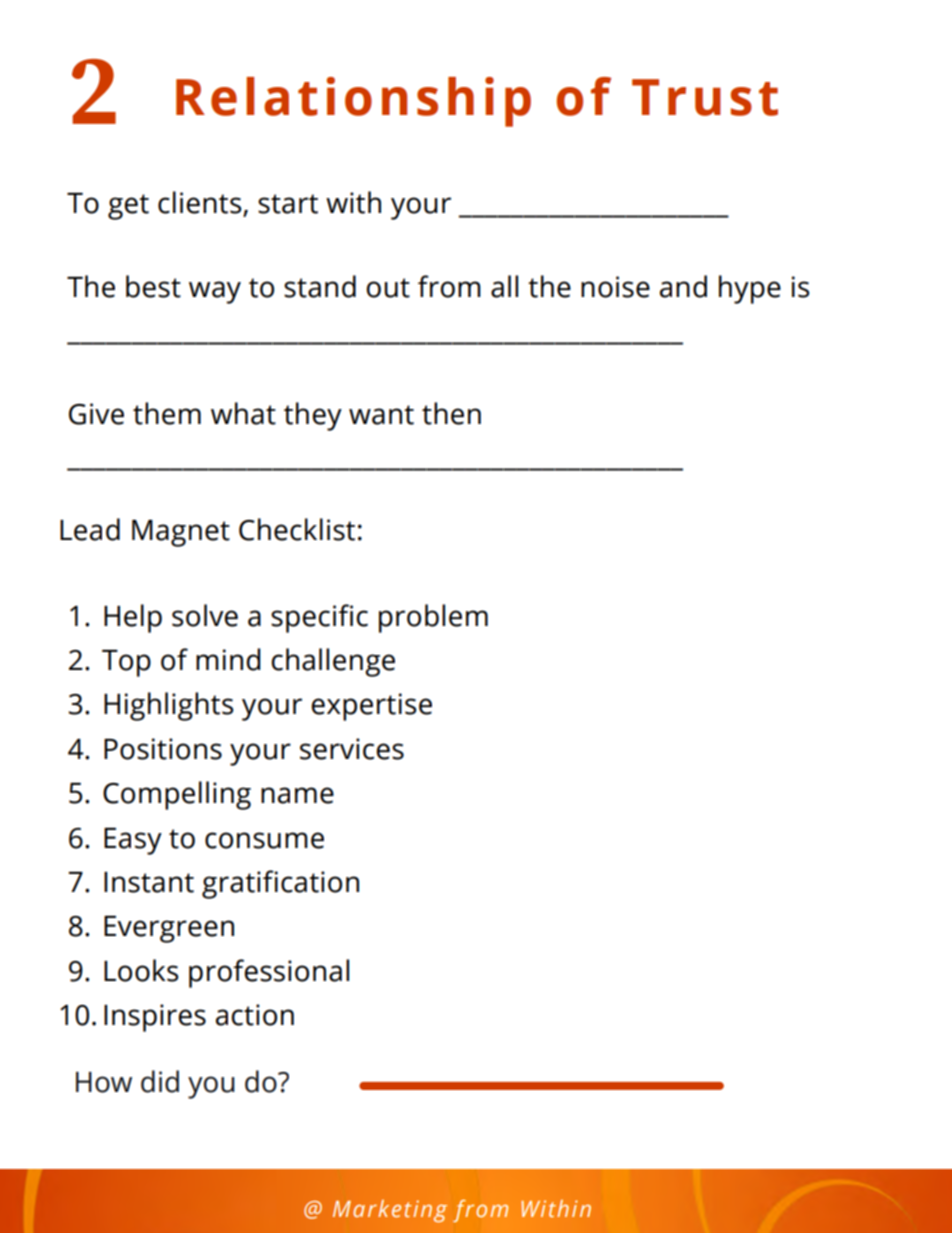 This page has height=1233, width=952. What do you see at coordinates (433, 618) in the page?
I see `problem` at bounding box center [433, 618].
